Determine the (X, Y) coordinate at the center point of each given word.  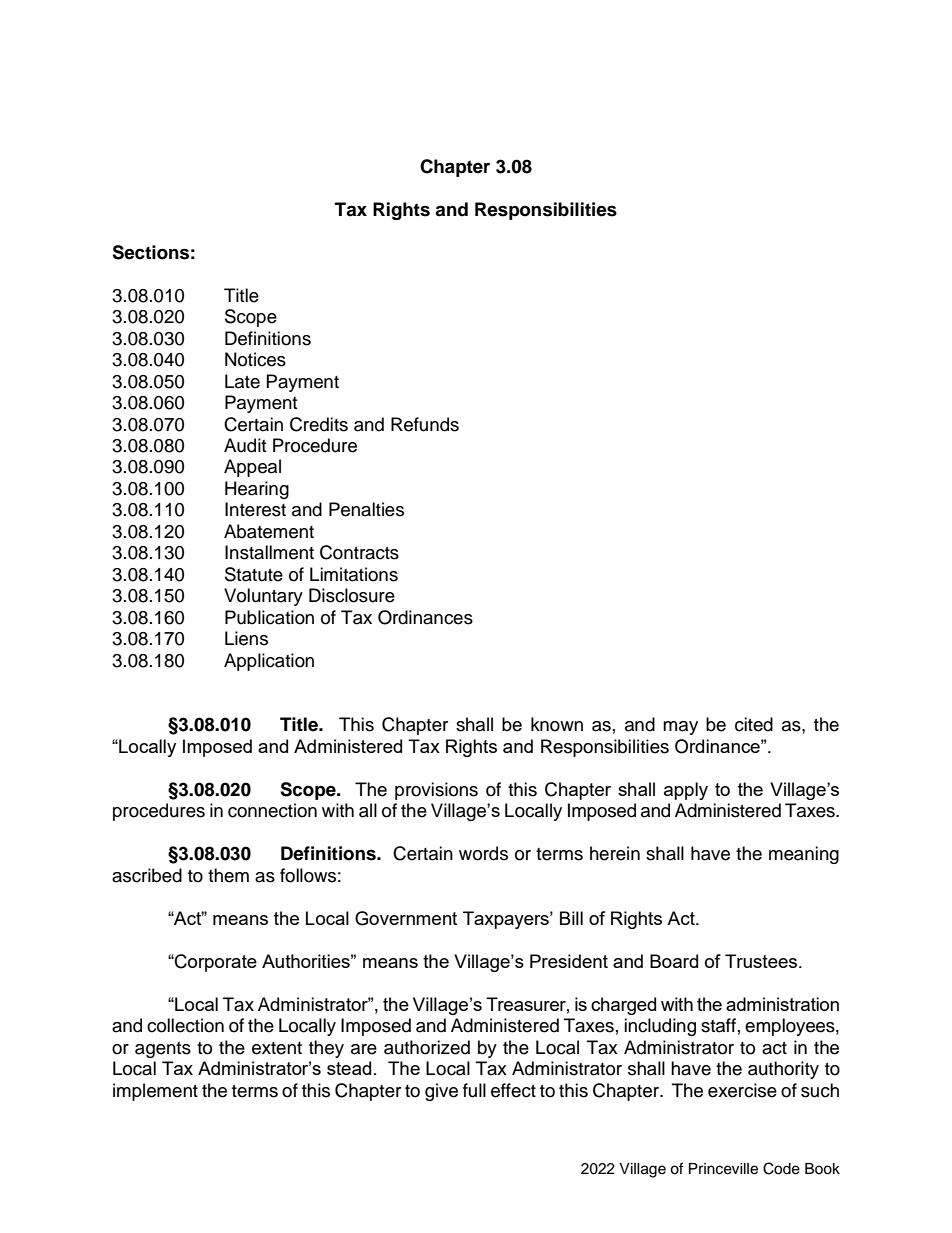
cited (754, 724)
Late (242, 381)
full (474, 1090)
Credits (319, 424)
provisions (436, 791)
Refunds (425, 424)
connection (272, 810)
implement (155, 1092)
